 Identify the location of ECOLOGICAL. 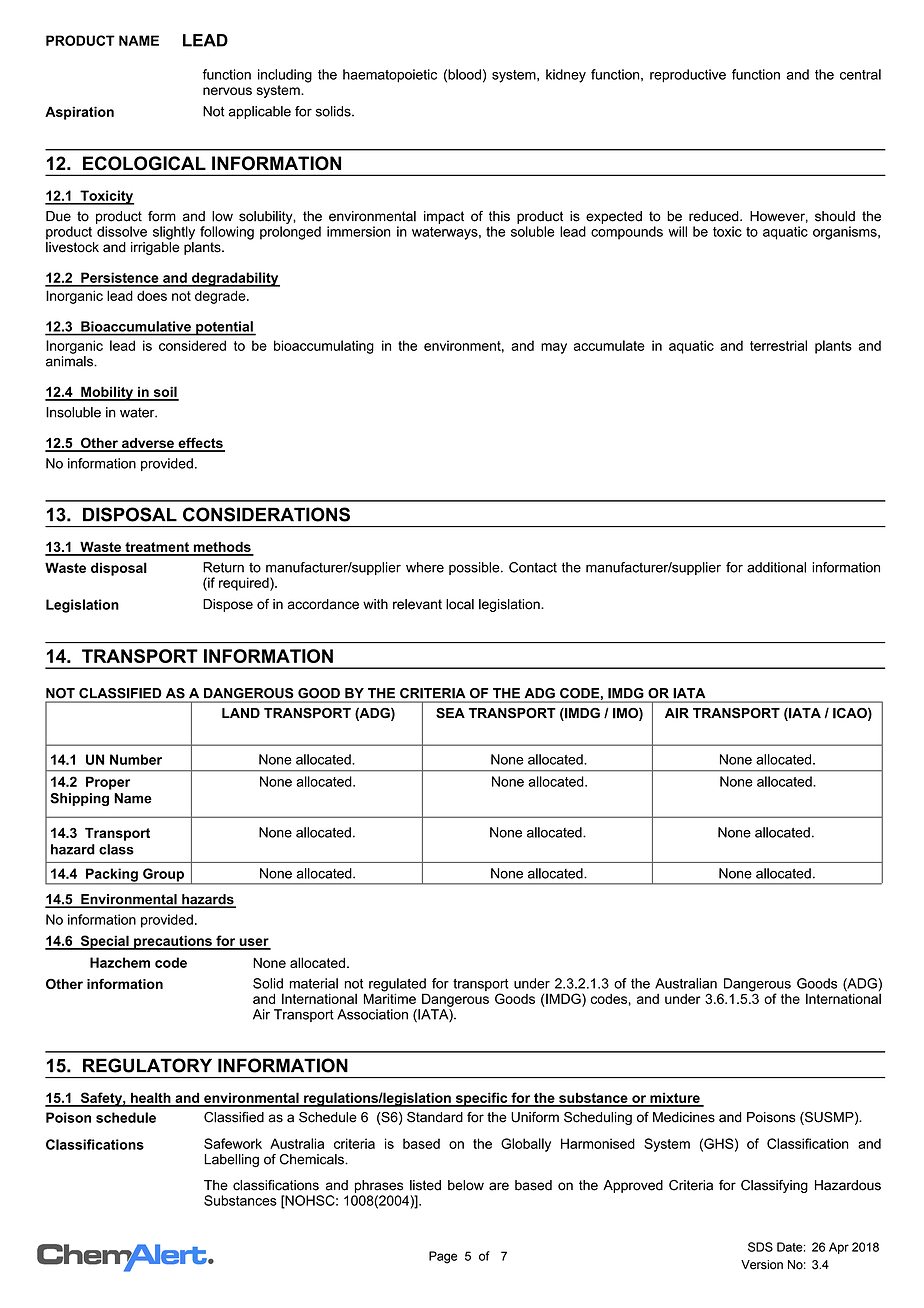
(144, 163).
